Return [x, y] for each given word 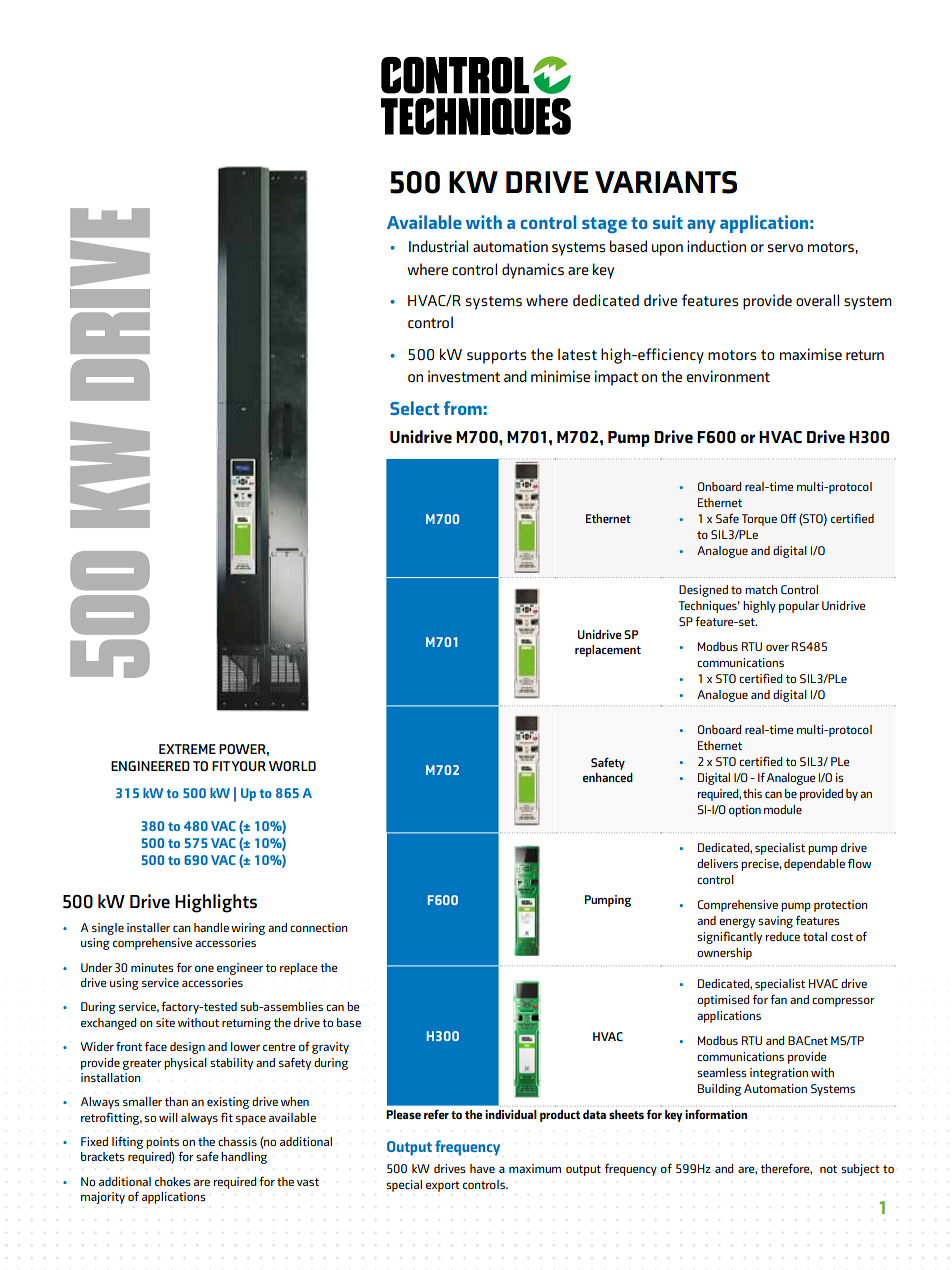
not [828, 1169]
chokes [173, 1181]
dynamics [533, 271]
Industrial [438, 246]
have [482, 1168]
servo [785, 248]
